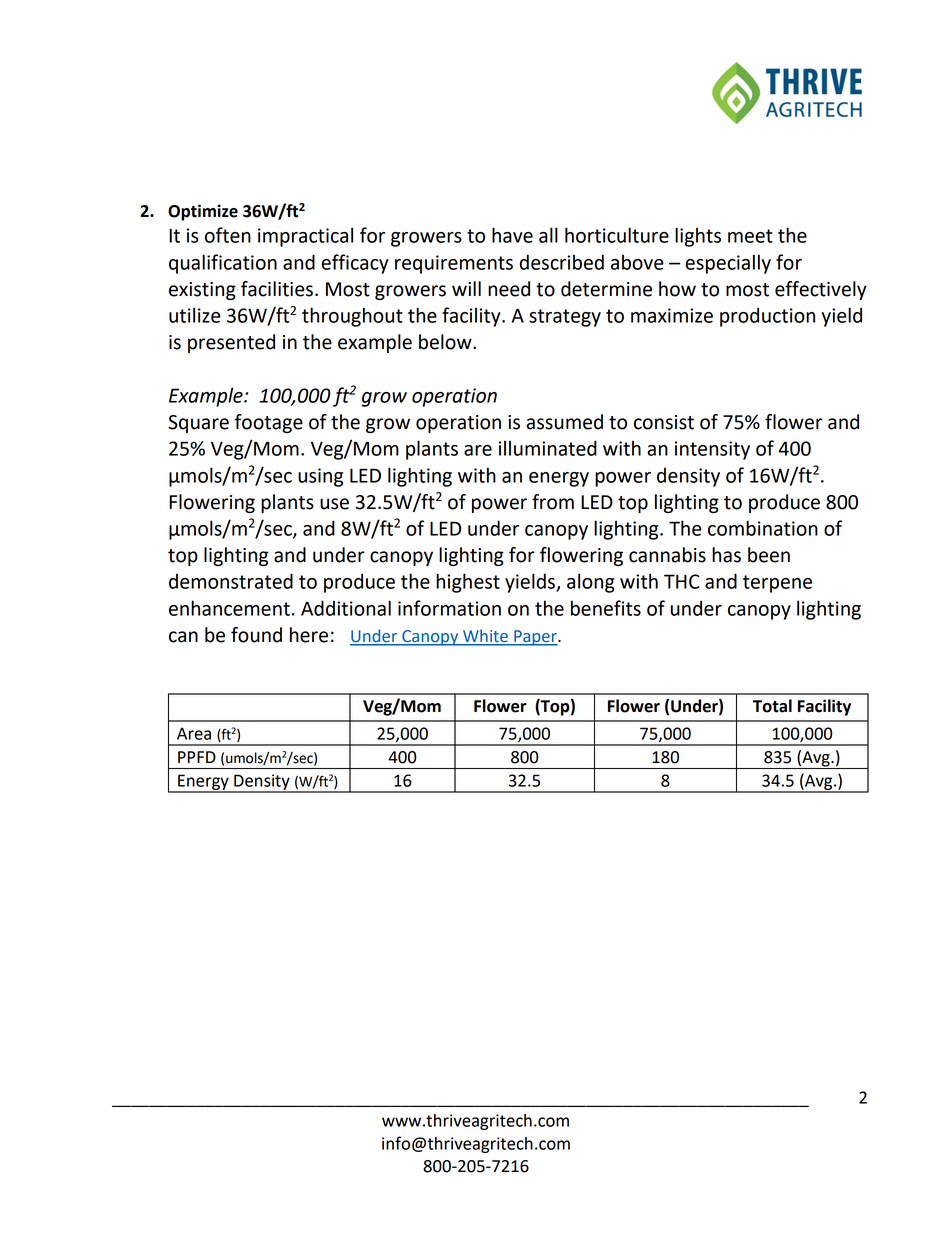  Describe the element at coordinates (767, 317) in the screenshot. I see `production` at that location.
